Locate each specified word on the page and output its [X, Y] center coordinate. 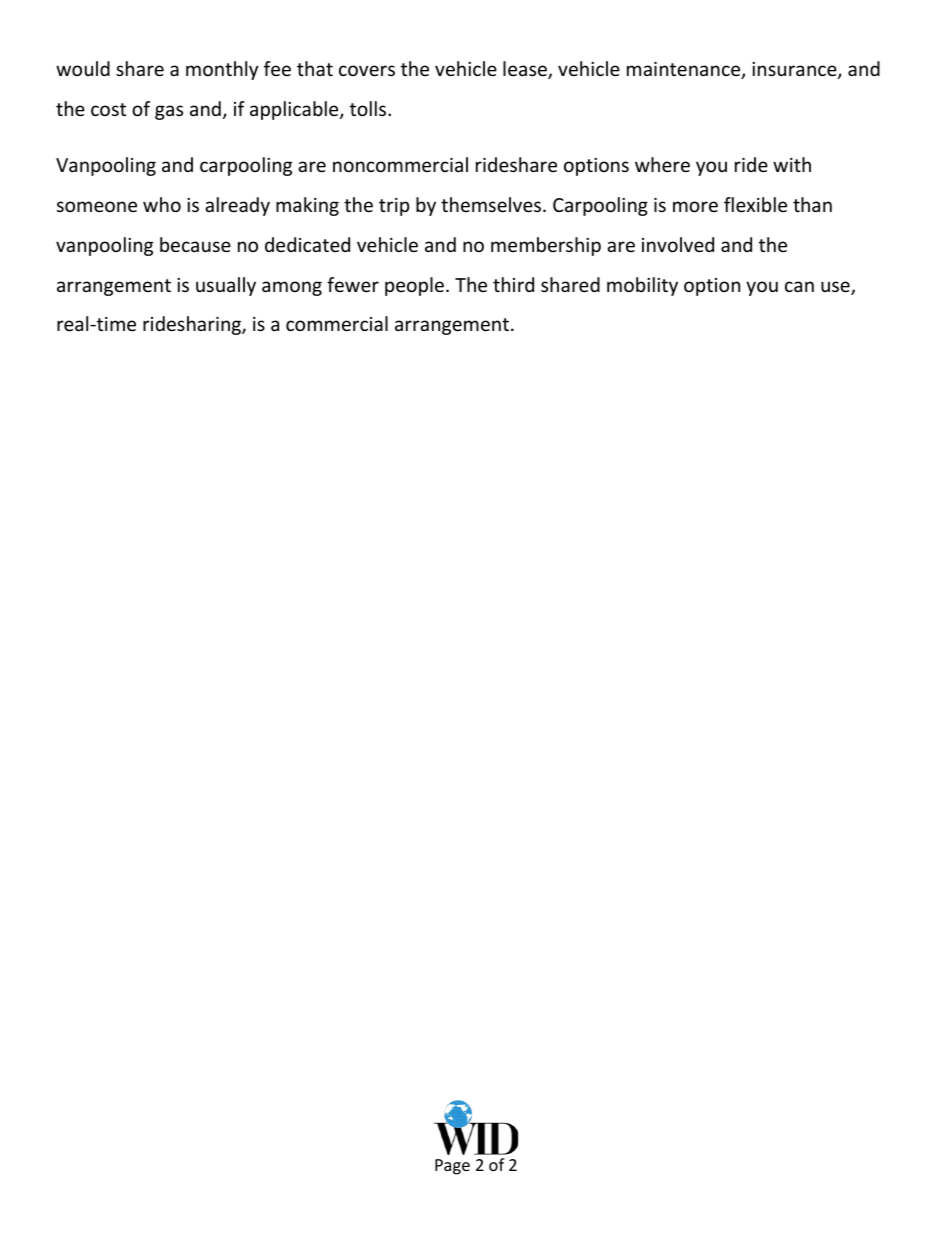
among [292, 288]
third [513, 284]
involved [678, 244]
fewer [353, 284]
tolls [369, 108]
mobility [642, 286]
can [799, 286]
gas [169, 112]
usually [226, 286]
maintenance [685, 70]
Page [452, 1167]
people [414, 286]
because [195, 244]
